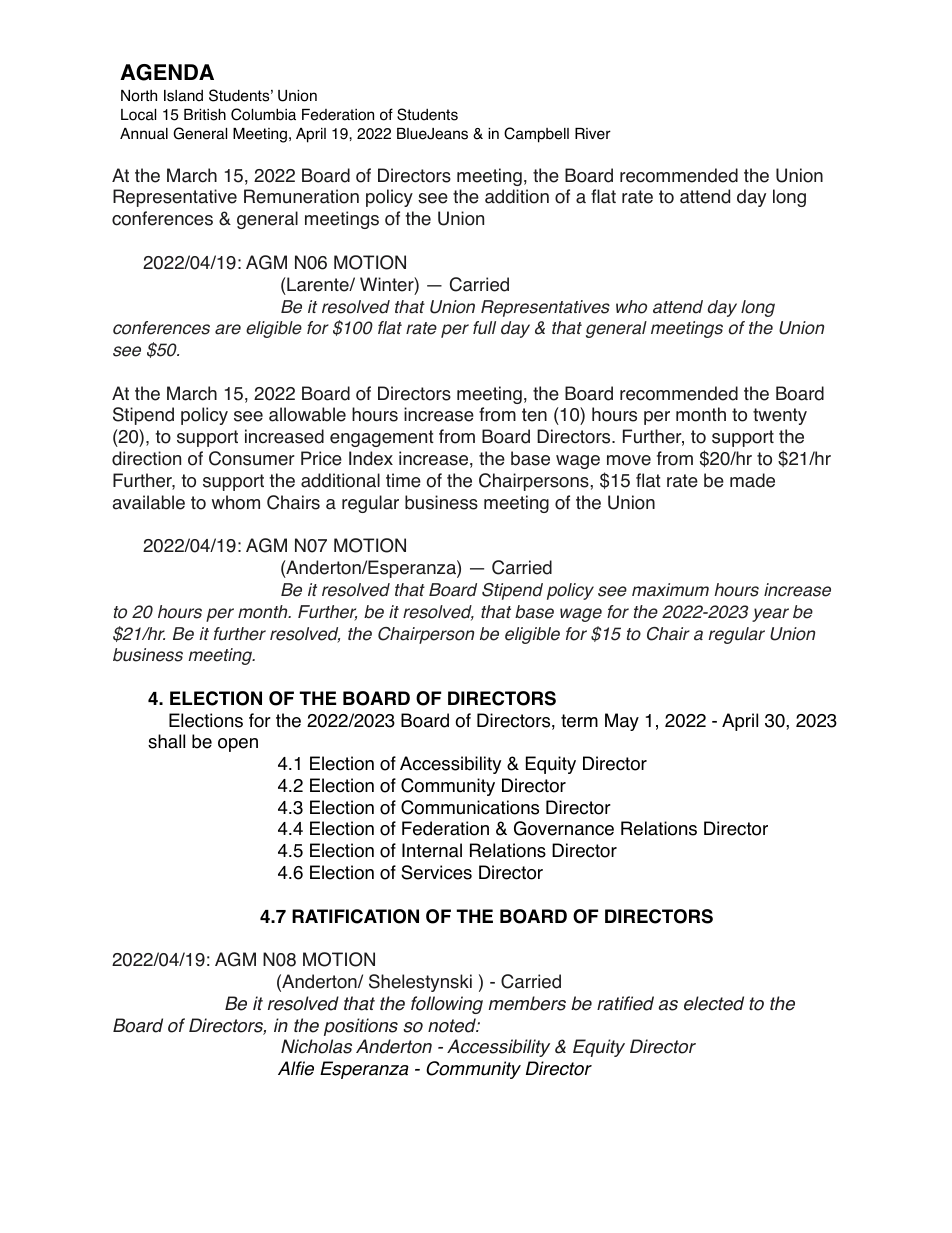 The height and width of the document is (1233, 952). Describe the element at coordinates (252, 458) in the document. I see `Consumer` at that location.
